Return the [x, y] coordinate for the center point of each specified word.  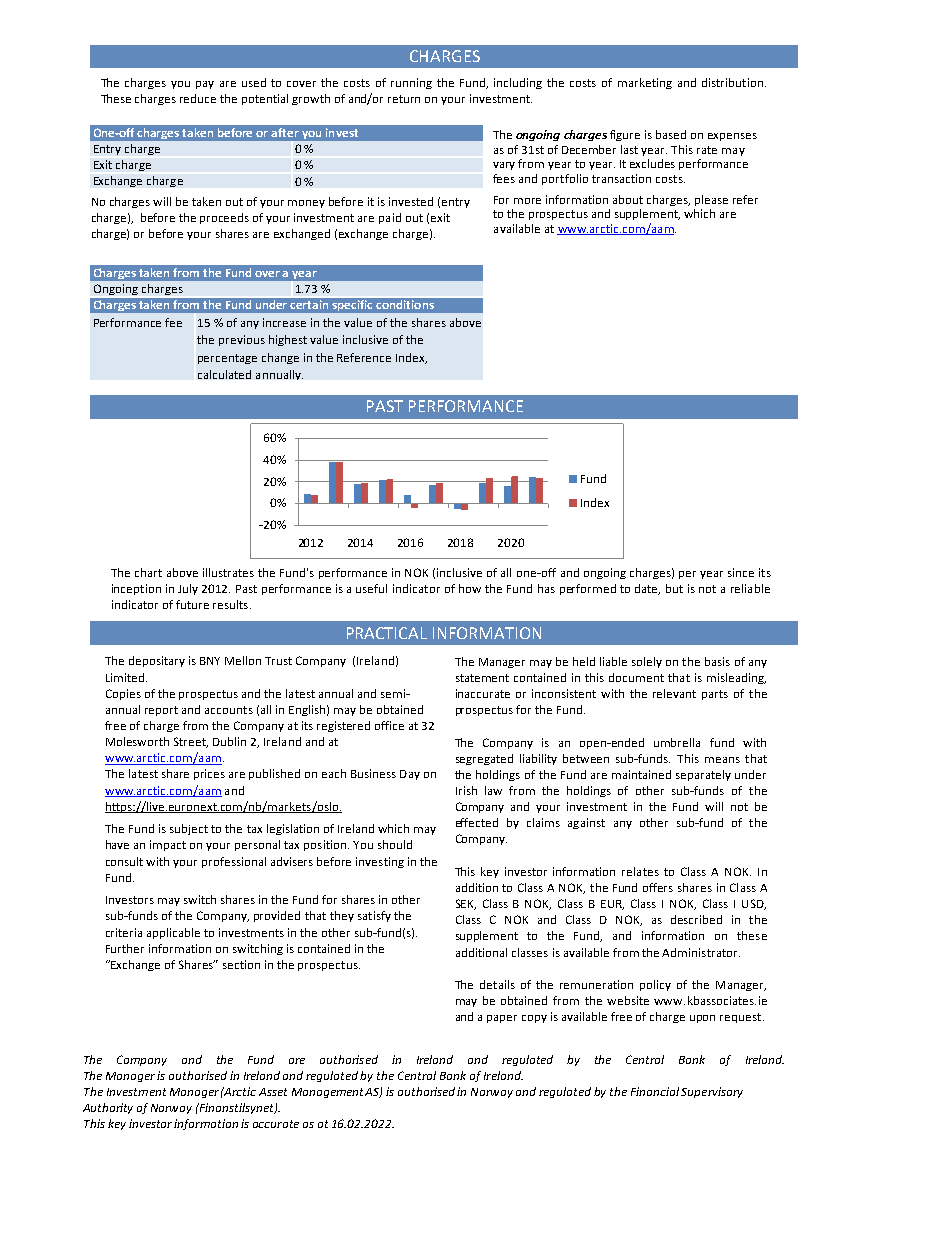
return [404, 99]
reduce [198, 98]
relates [640, 871]
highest [288, 340]
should [395, 844]
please [711, 200]
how [470, 588]
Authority [108, 1108]
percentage [227, 359]
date [647, 589]
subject [189, 829]
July [188, 589]
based [671, 134]
